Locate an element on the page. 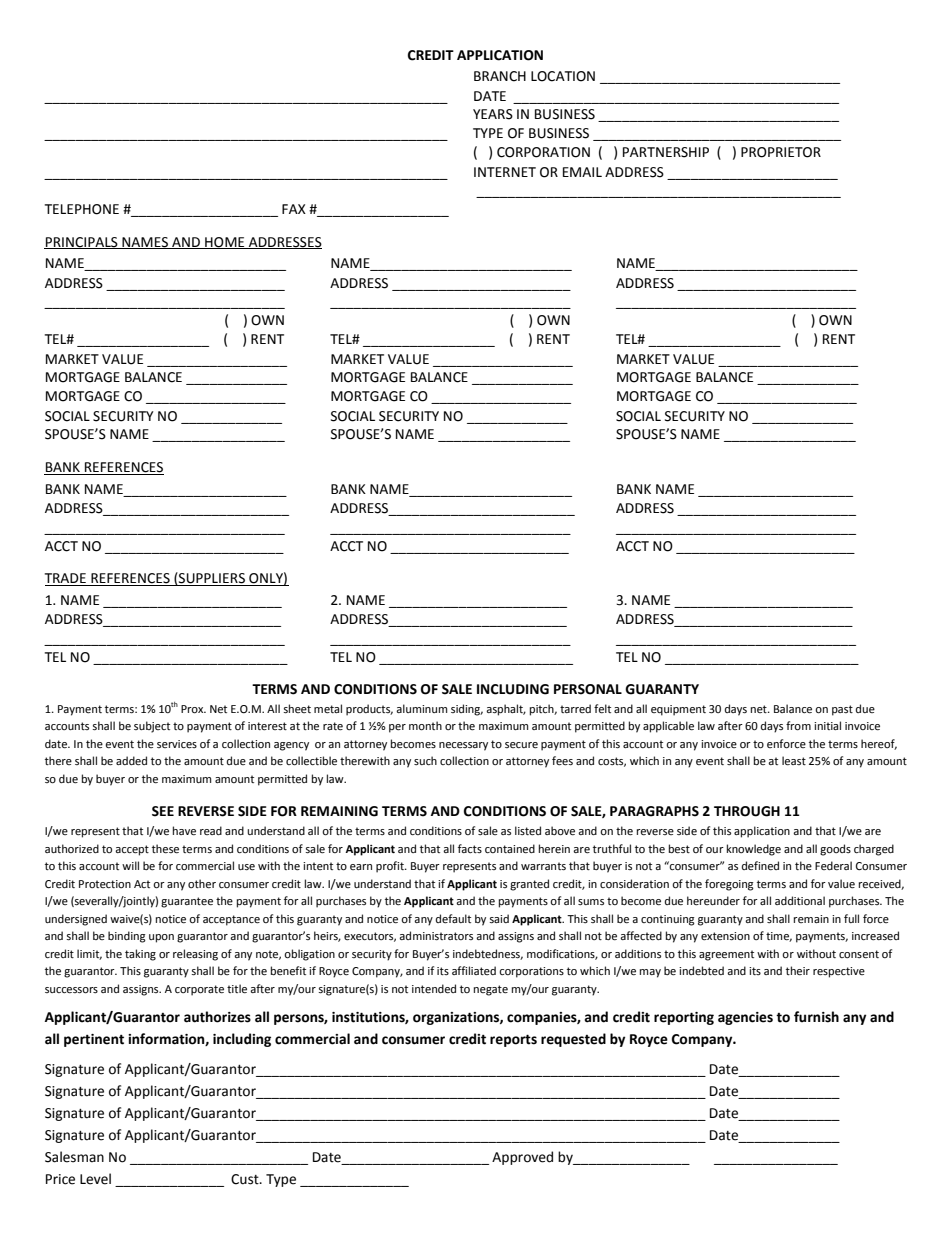 The width and height of the image is (952, 1233). TRADE is located at coordinates (66, 579).
